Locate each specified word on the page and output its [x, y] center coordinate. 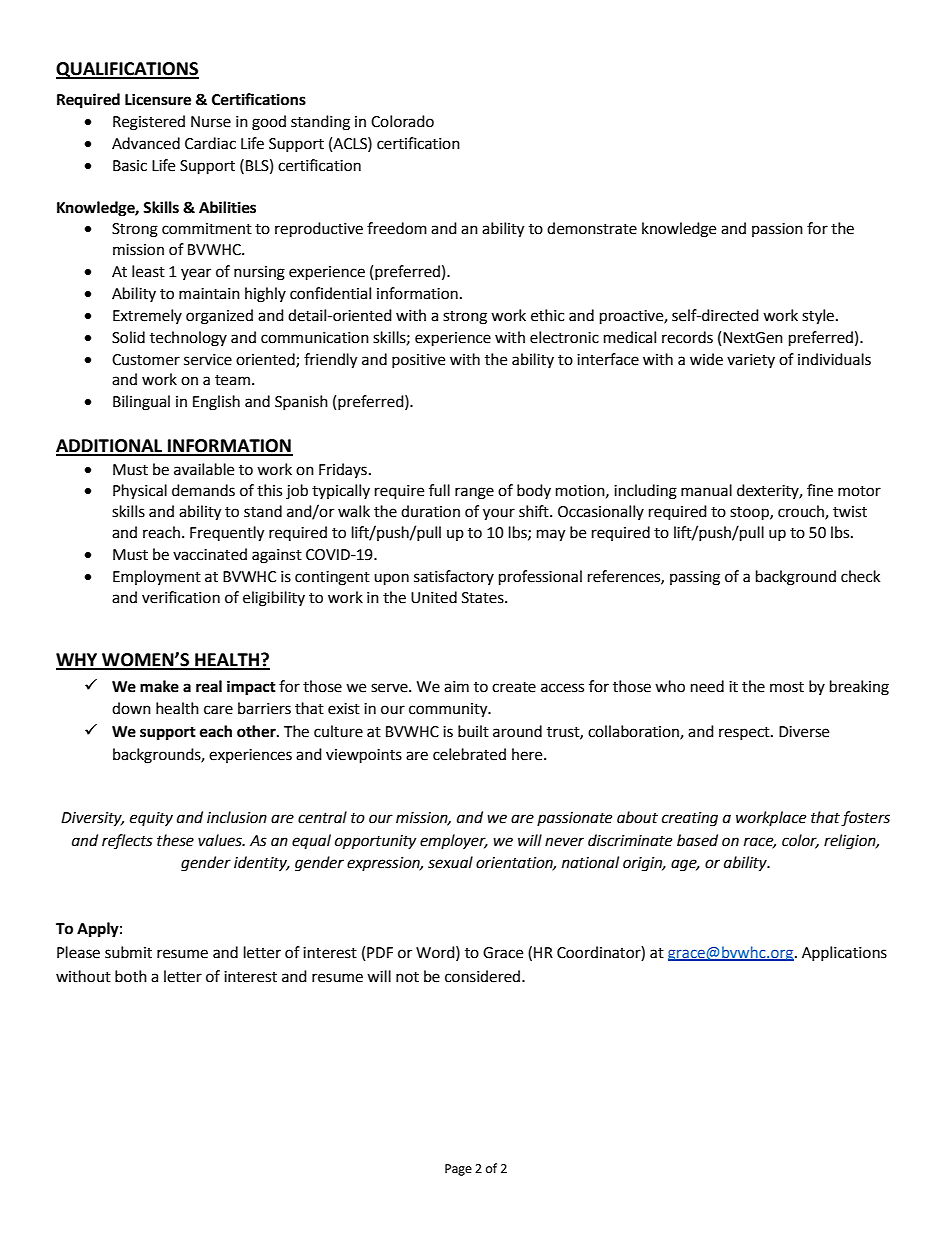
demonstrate [592, 228]
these [175, 840]
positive [418, 361]
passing [695, 578]
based [697, 840]
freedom [397, 228]
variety [751, 361]
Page [458, 1170]
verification [181, 597]
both [131, 976]
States [484, 598]
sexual [450, 862]
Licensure [158, 99]
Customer [146, 360]
